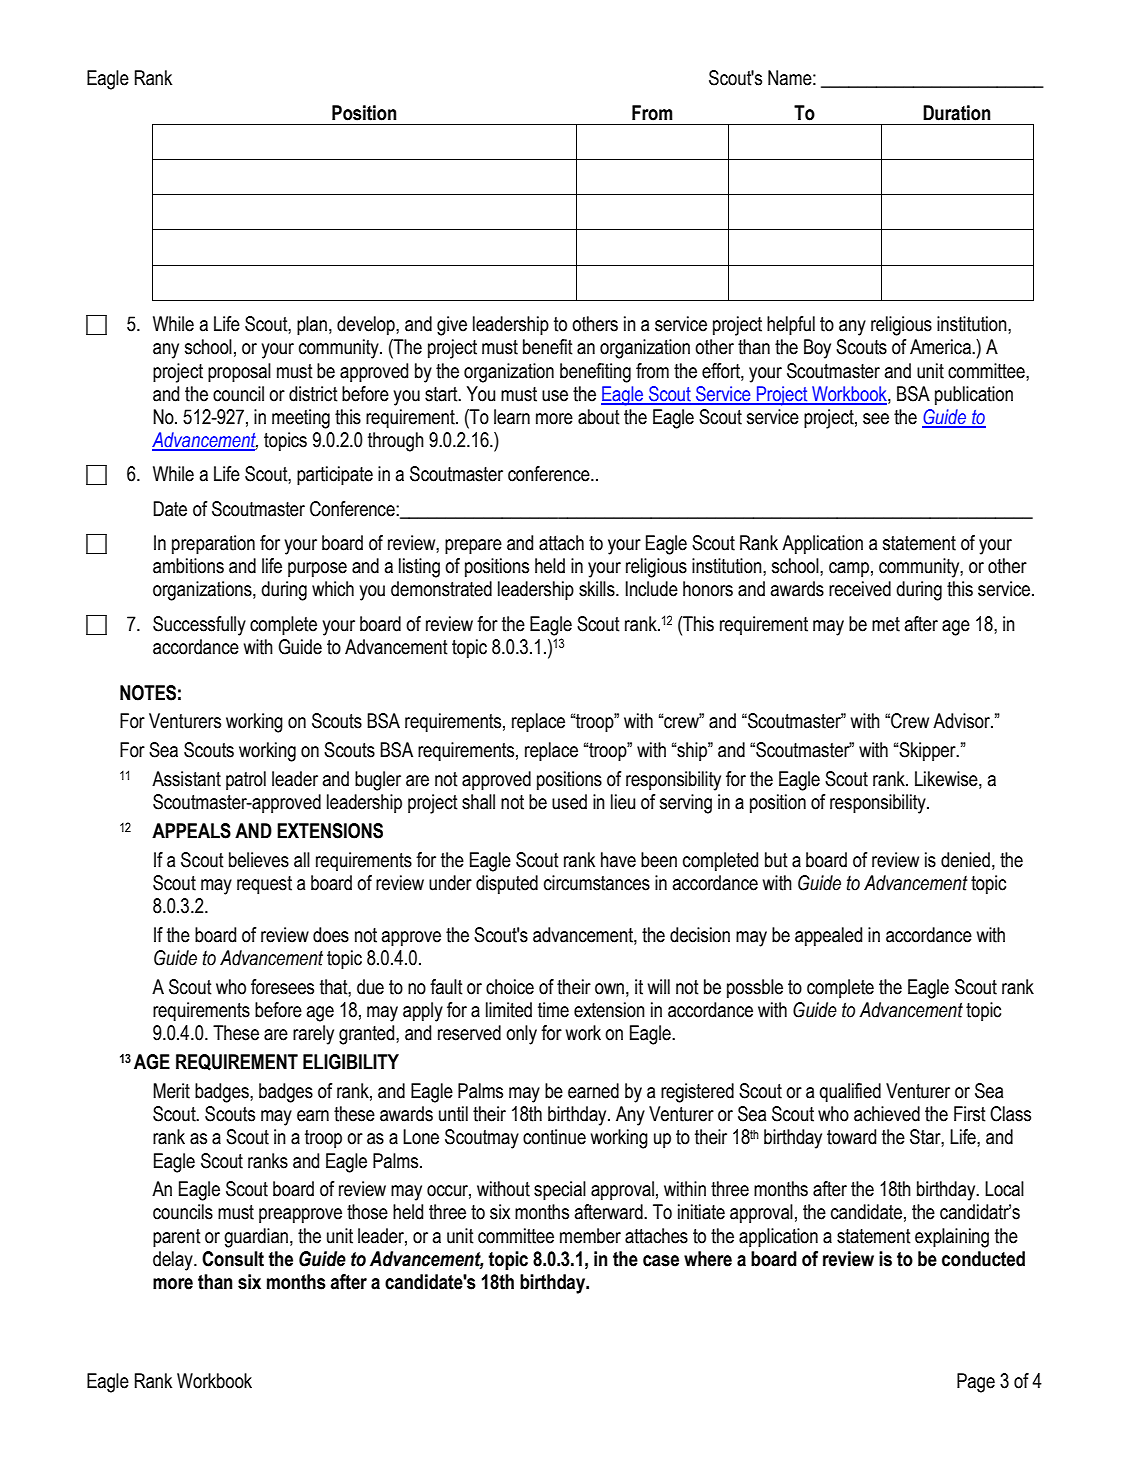 This screenshot has height=1457, width=1129. I want to click on Page, so click(976, 1383).
